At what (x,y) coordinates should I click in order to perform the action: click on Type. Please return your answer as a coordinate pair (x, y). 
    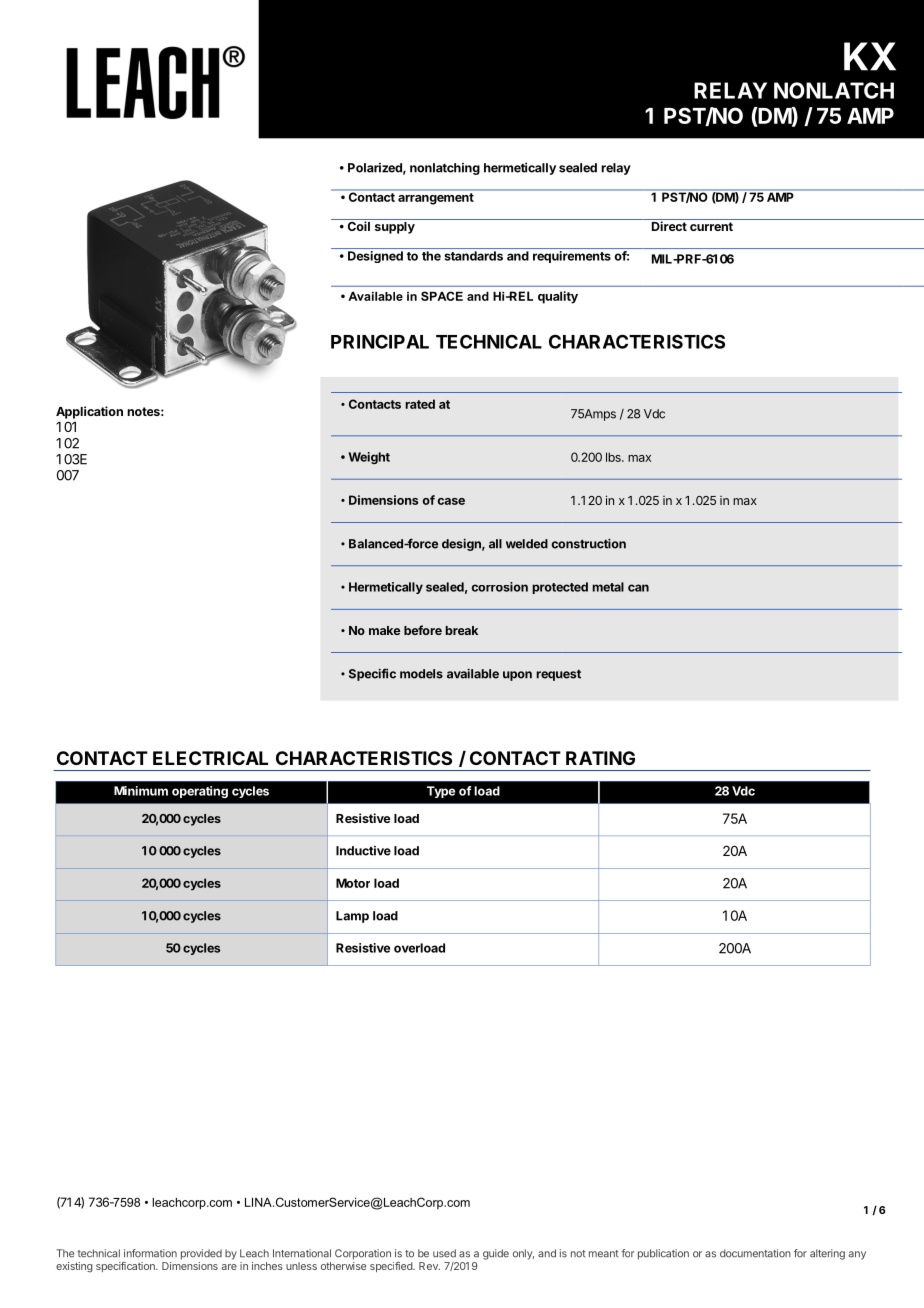
    Looking at the image, I should click on (441, 792).
